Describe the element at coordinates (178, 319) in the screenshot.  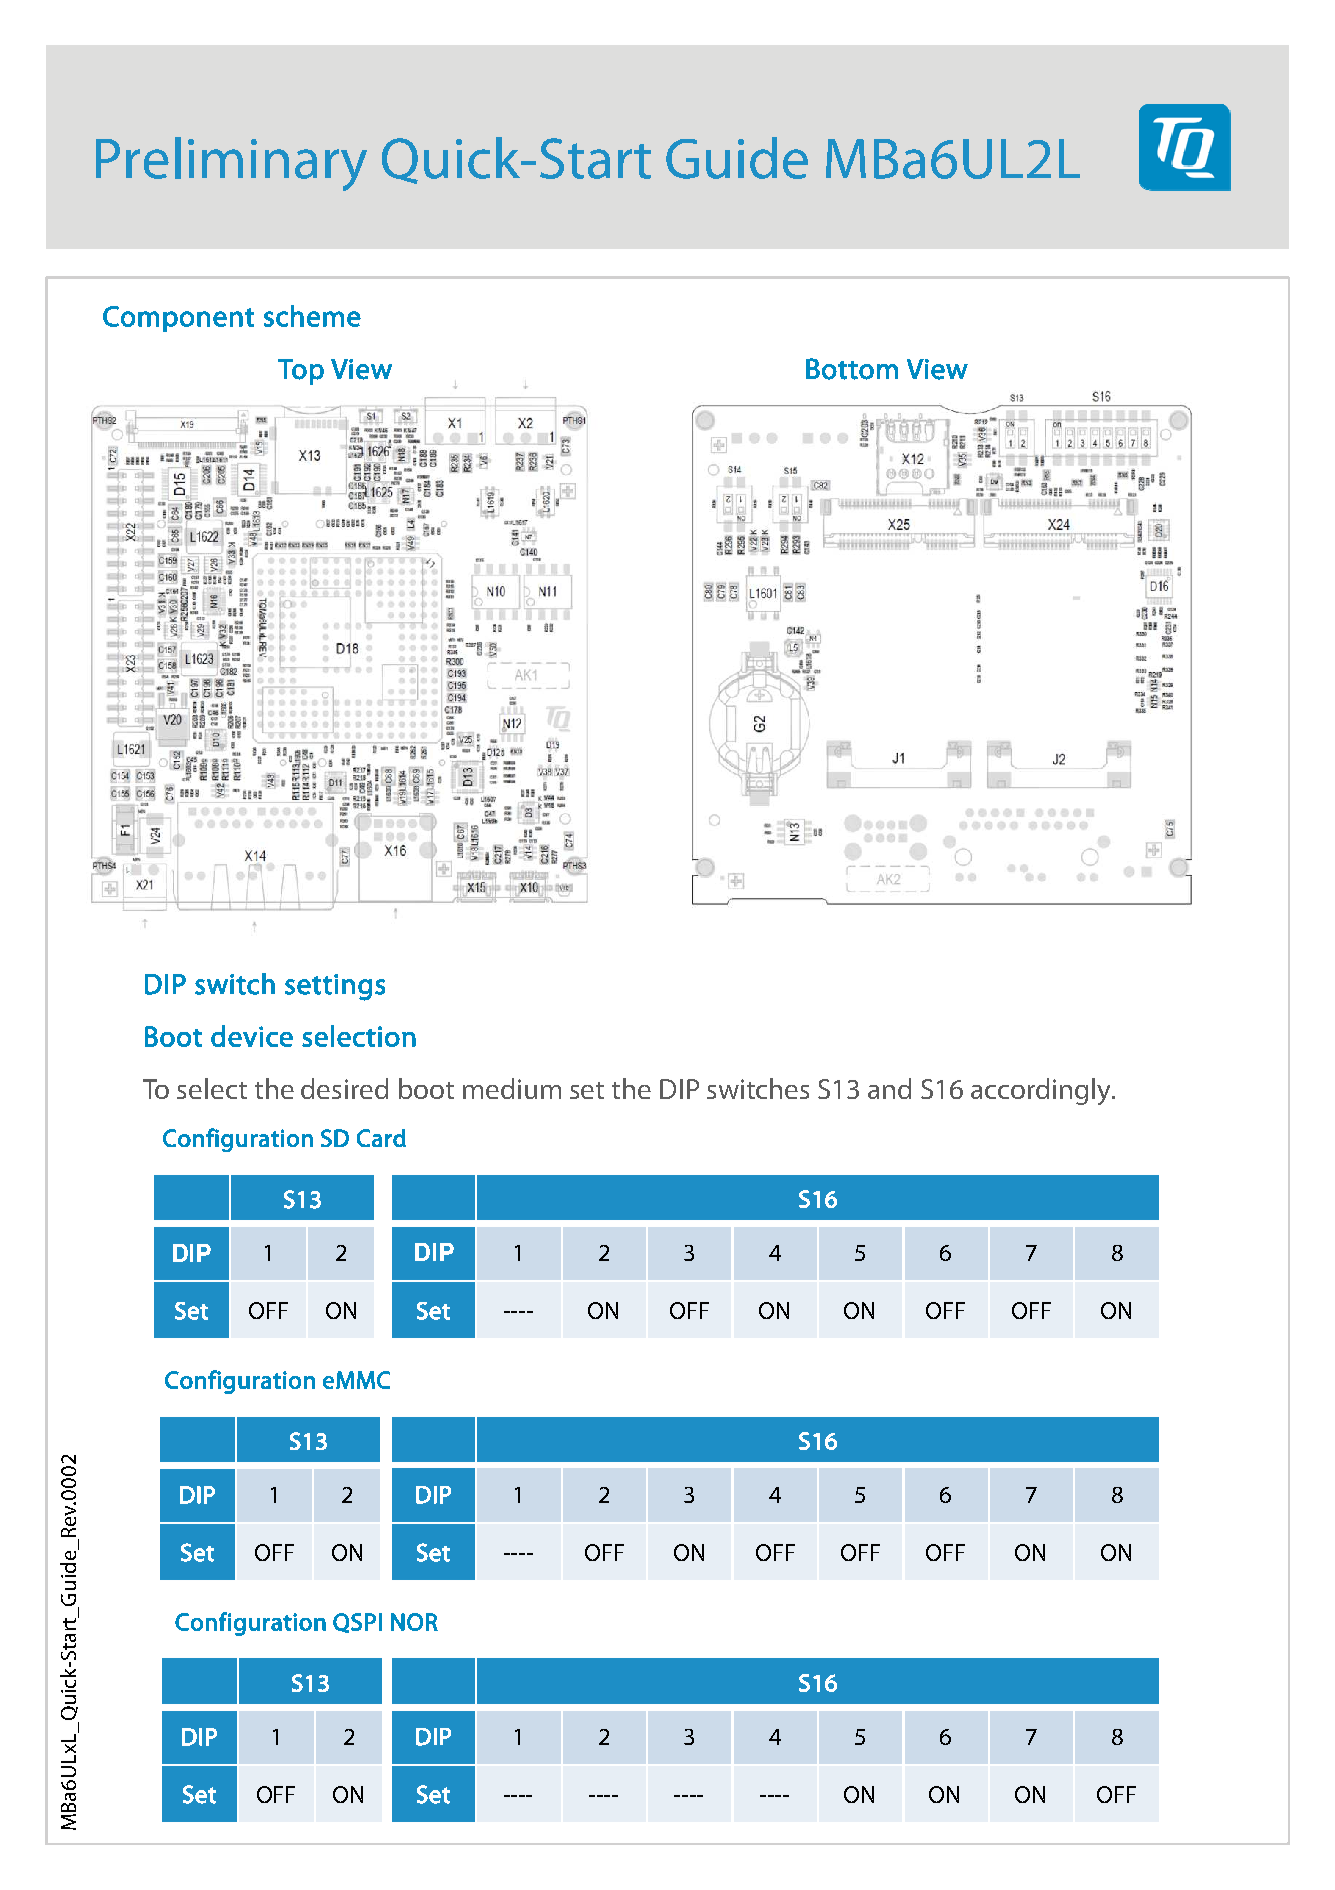
I see `Component` at that location.
